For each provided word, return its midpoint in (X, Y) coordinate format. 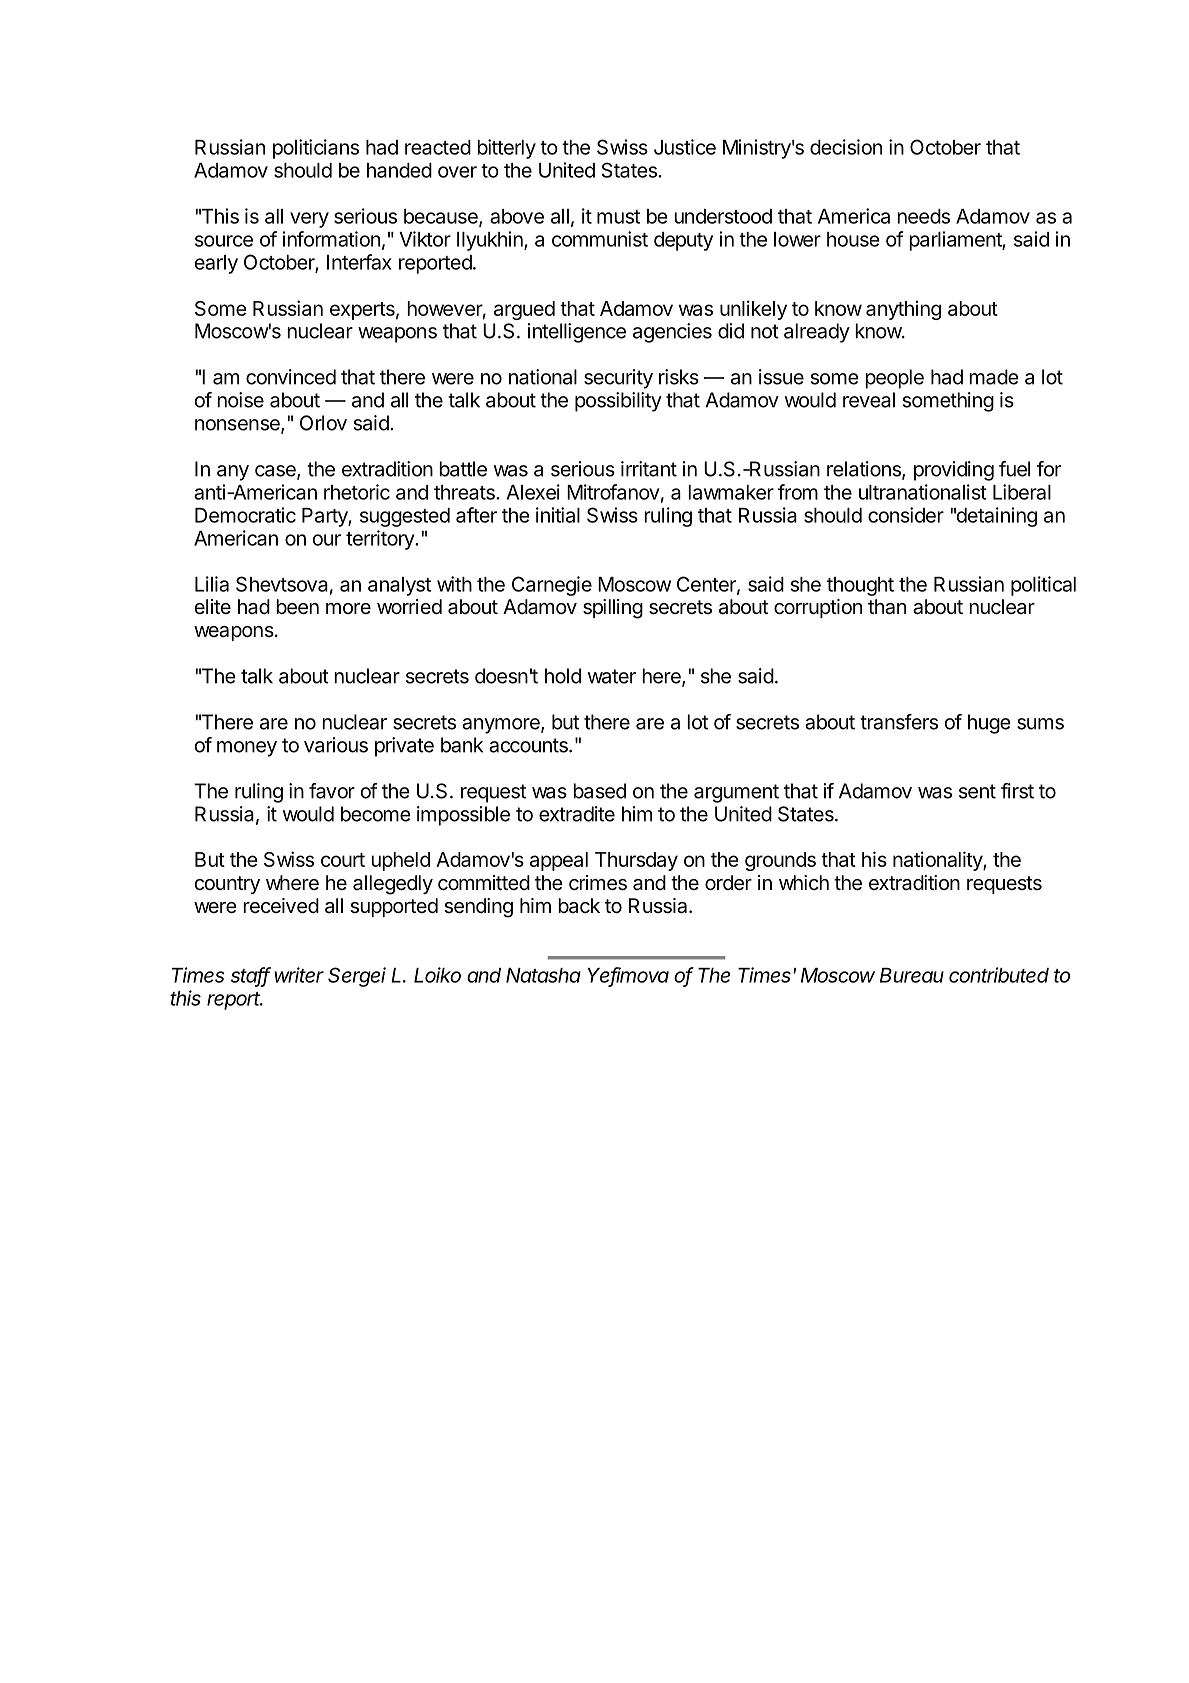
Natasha (543, 975)
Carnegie (552, 586)
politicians (316, 149)
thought (860, 586)
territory (381, 540)
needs (923, 216)
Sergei (357, 977)
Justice (685, 147)
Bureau (912, 975)
